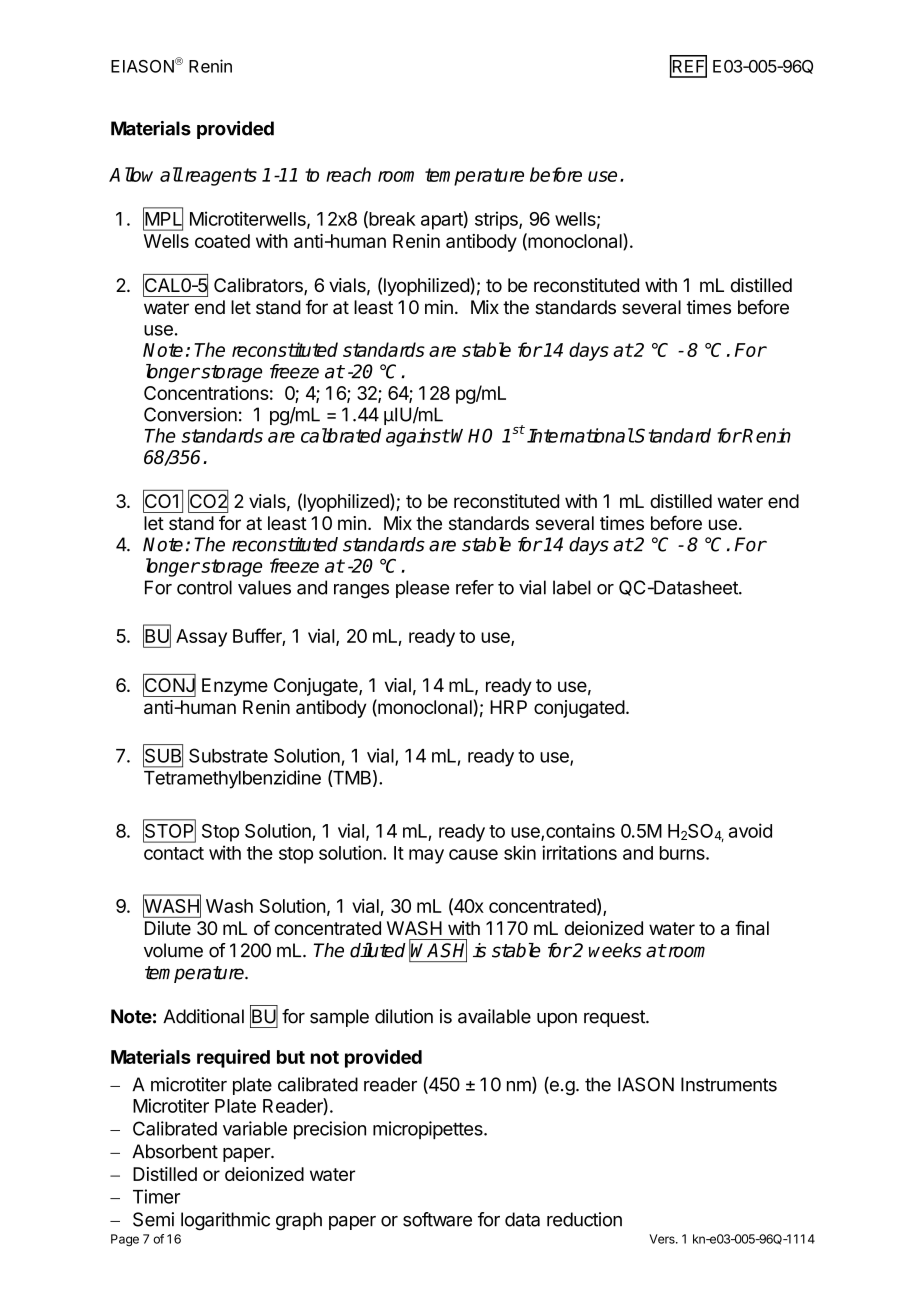 Image resolution: width=924 pixels, height=1308 pixels. I want to click on label, so click(572, 587).
